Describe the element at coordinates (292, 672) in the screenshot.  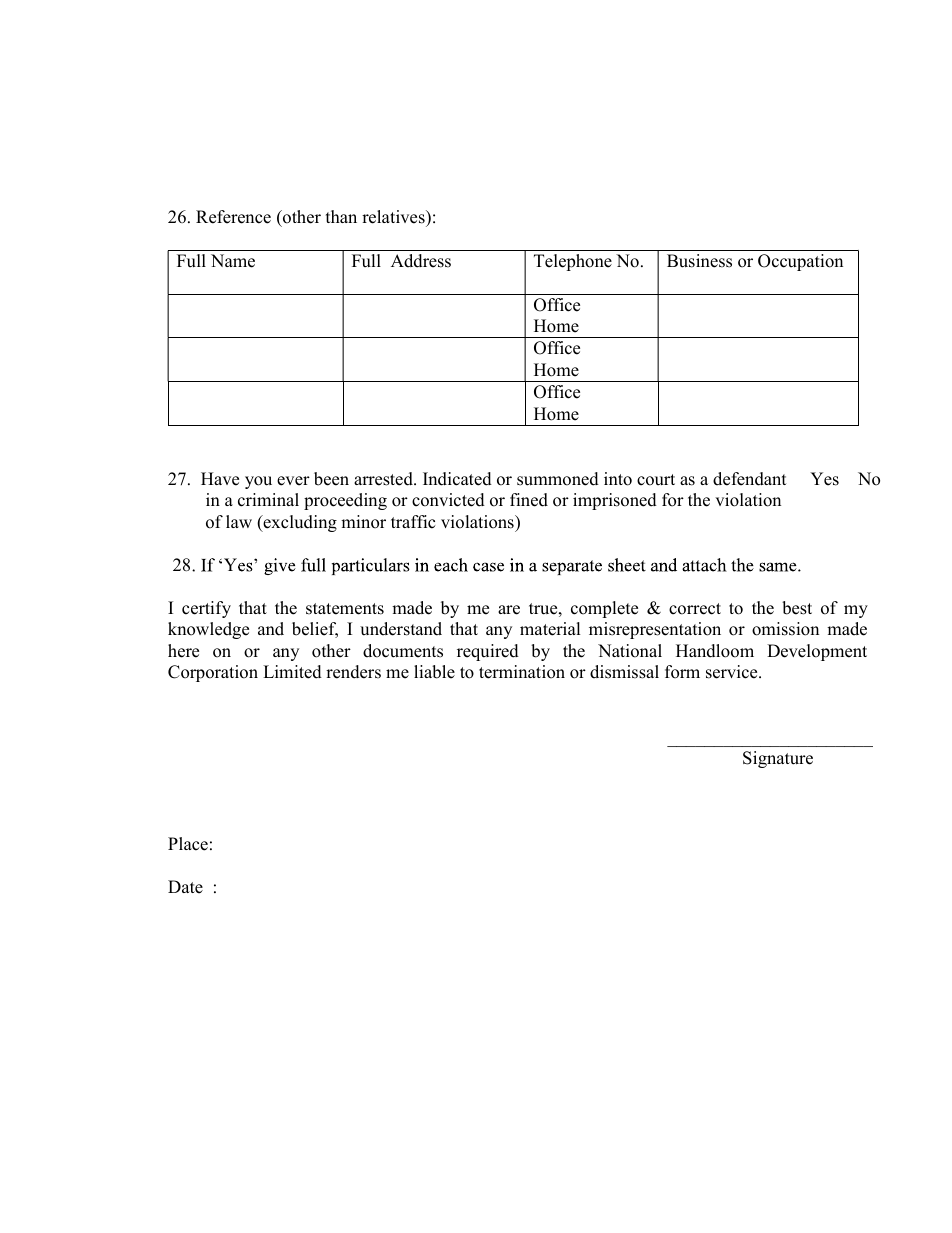
I see `Limited` at that location.
